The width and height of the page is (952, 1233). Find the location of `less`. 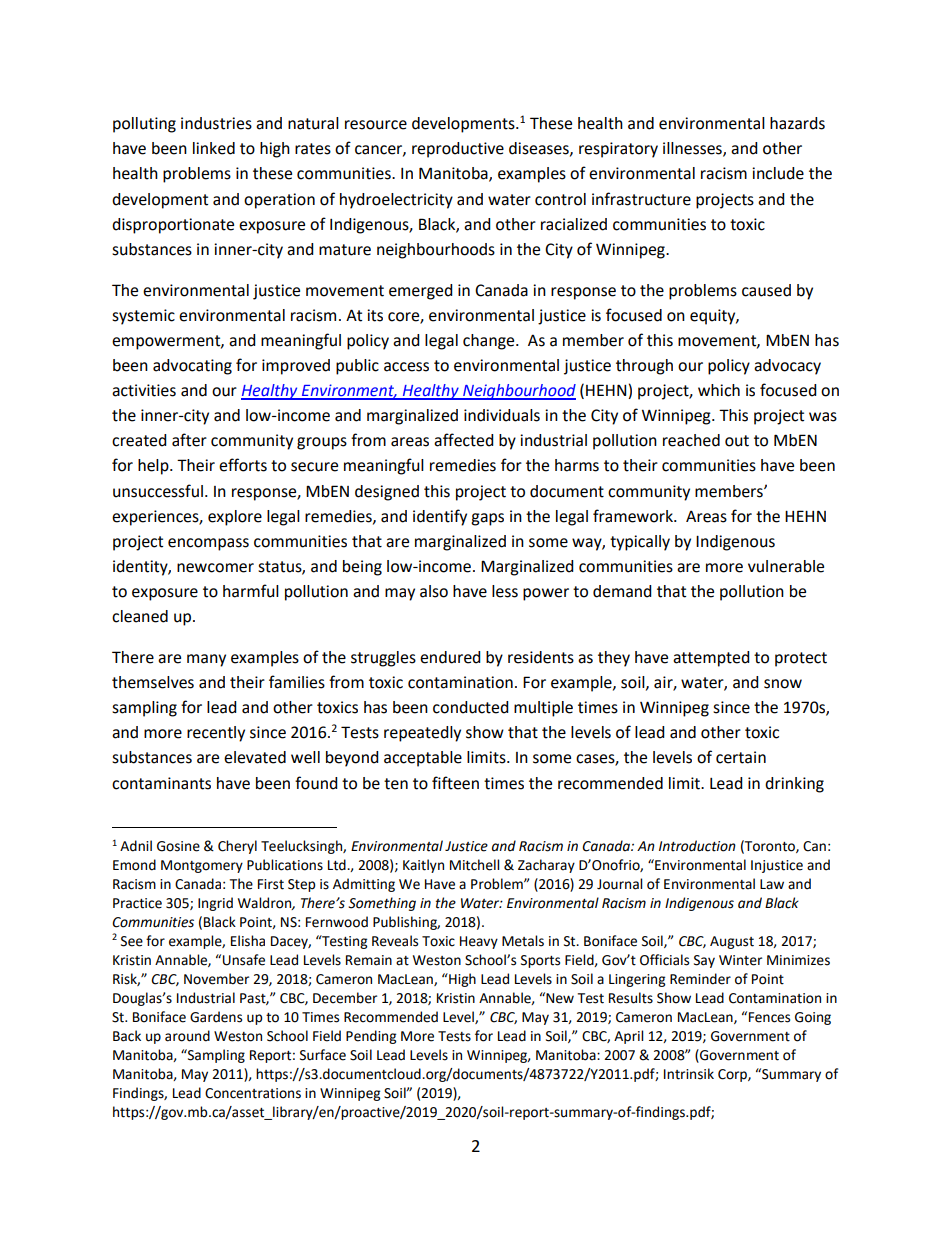

less is located at coordinates (505, 591).
